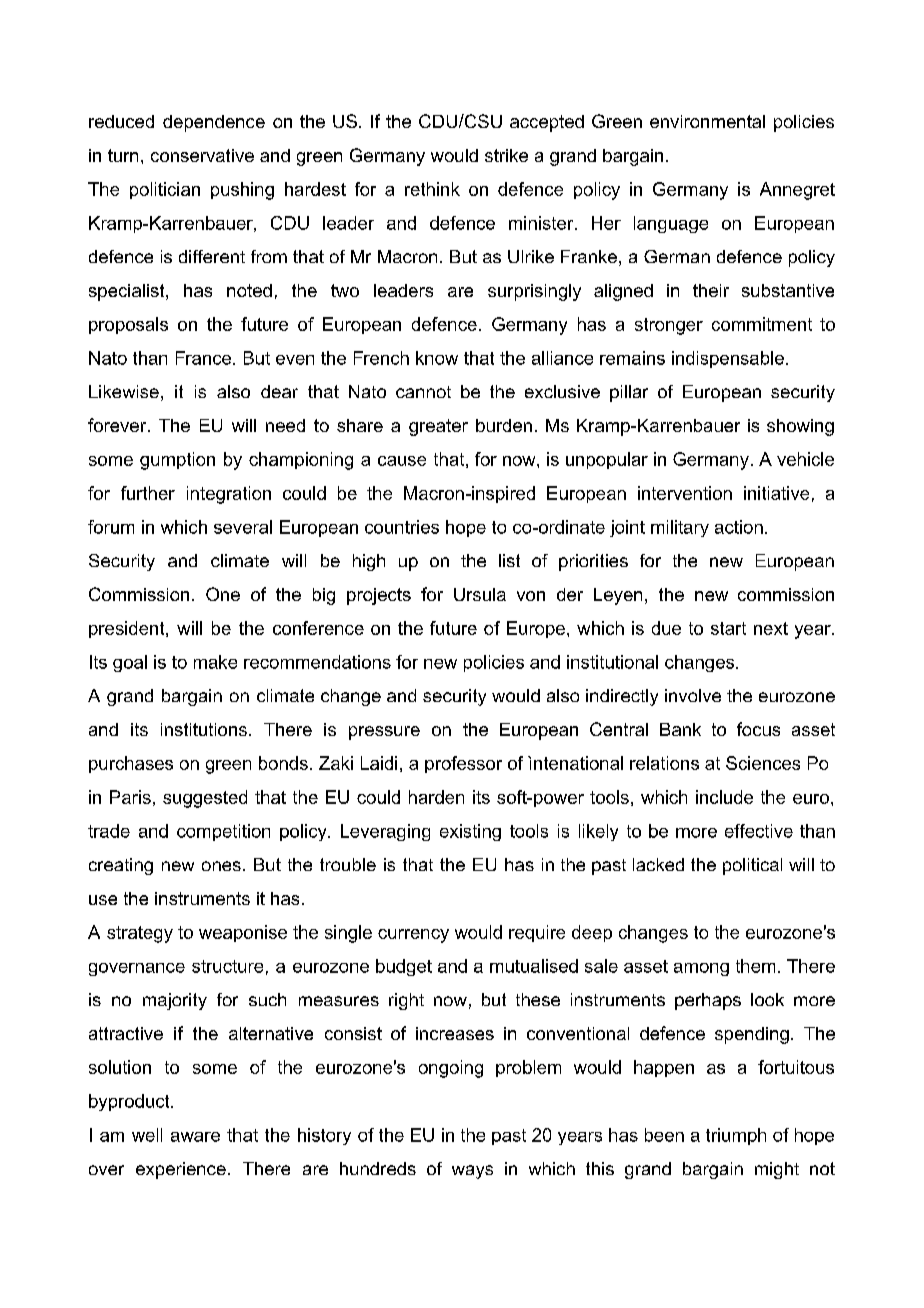  I want to click on gumption, so click(177, 461).
